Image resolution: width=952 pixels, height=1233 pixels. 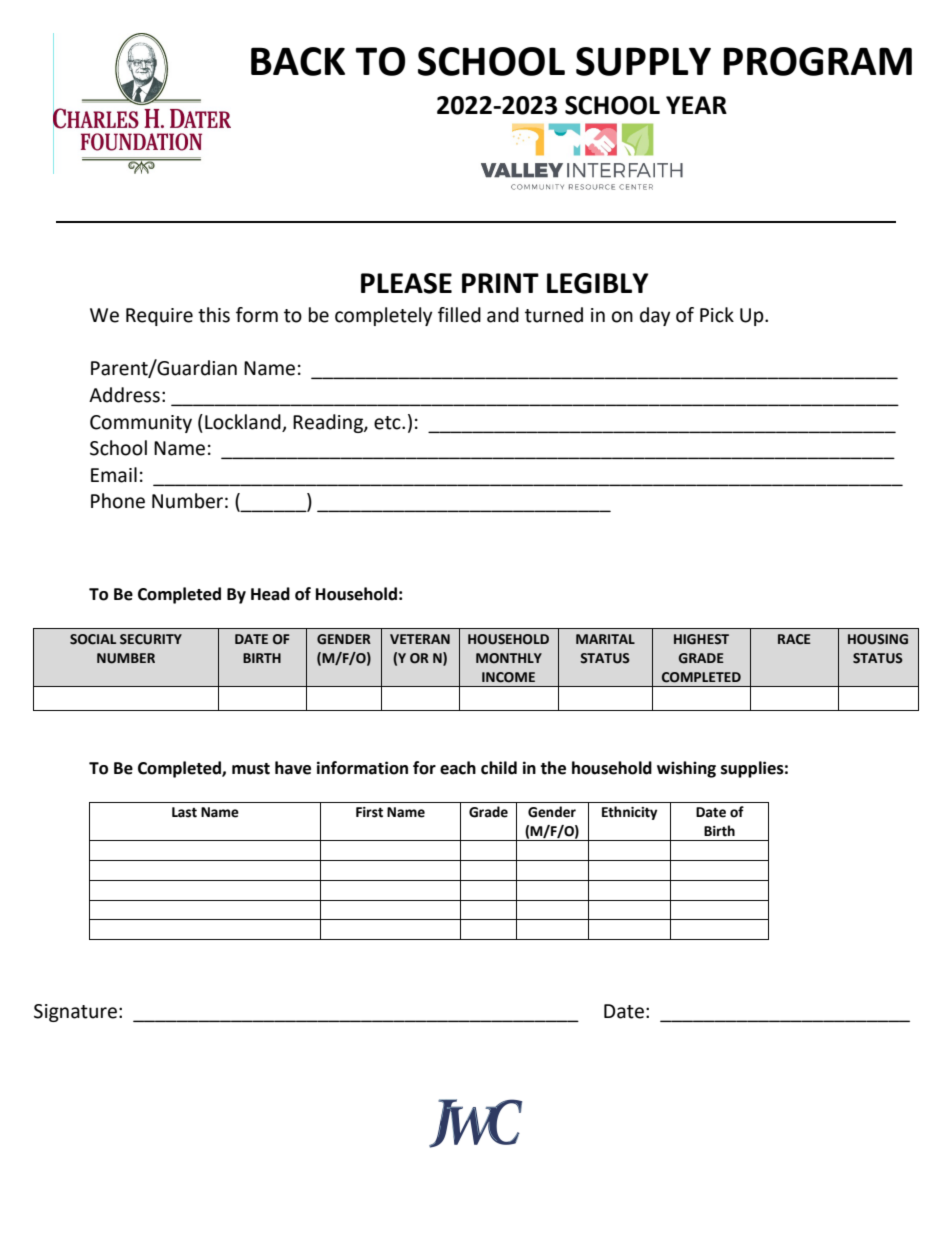 What do you see at coordinates (420, 639) in the image?
I see `VETERAN` at bounding box center [420, 639].
